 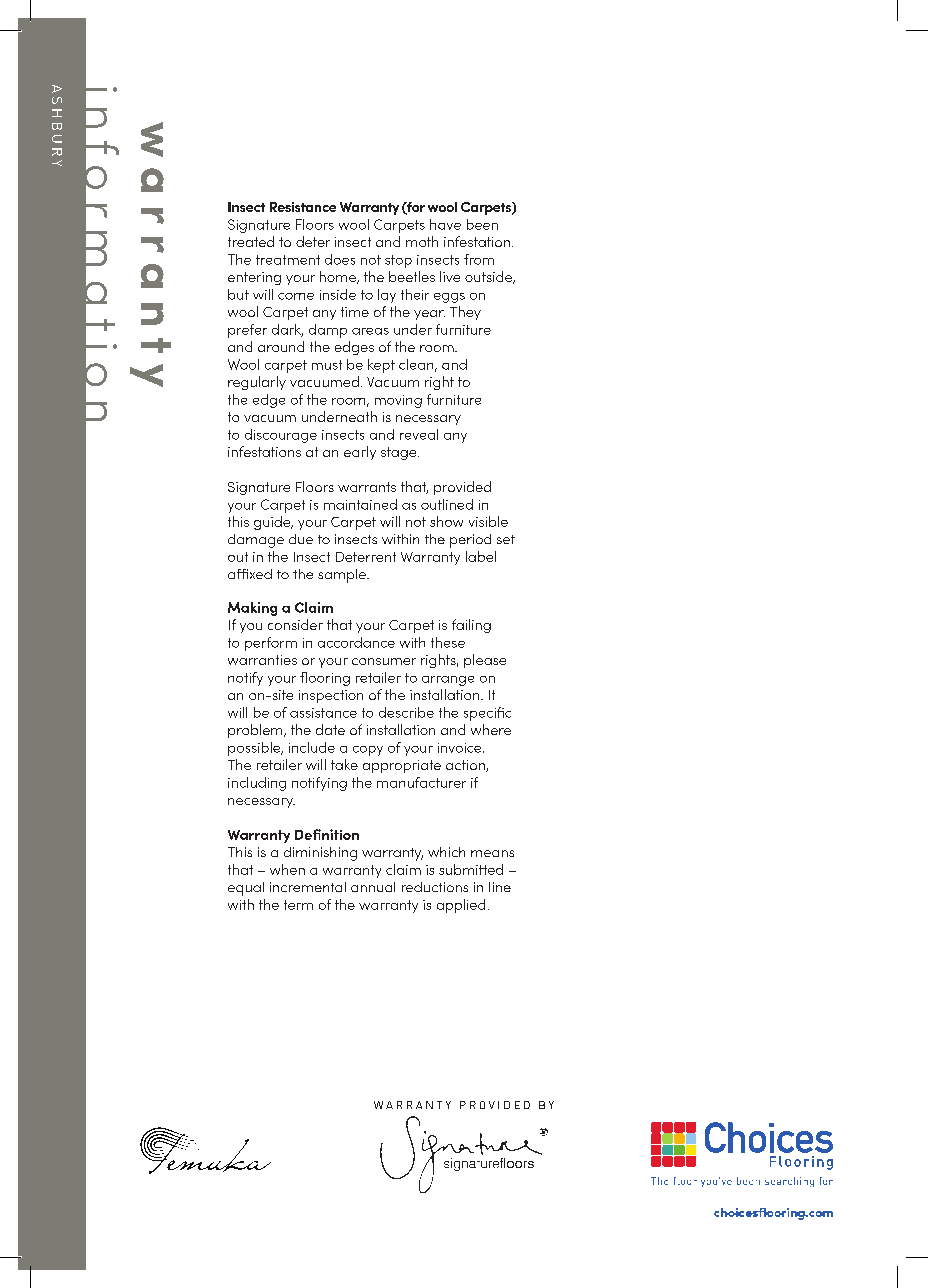 What do you see at coordinates (251, 241) in the image?
I see `treated` at bounding box center [251, 241].
